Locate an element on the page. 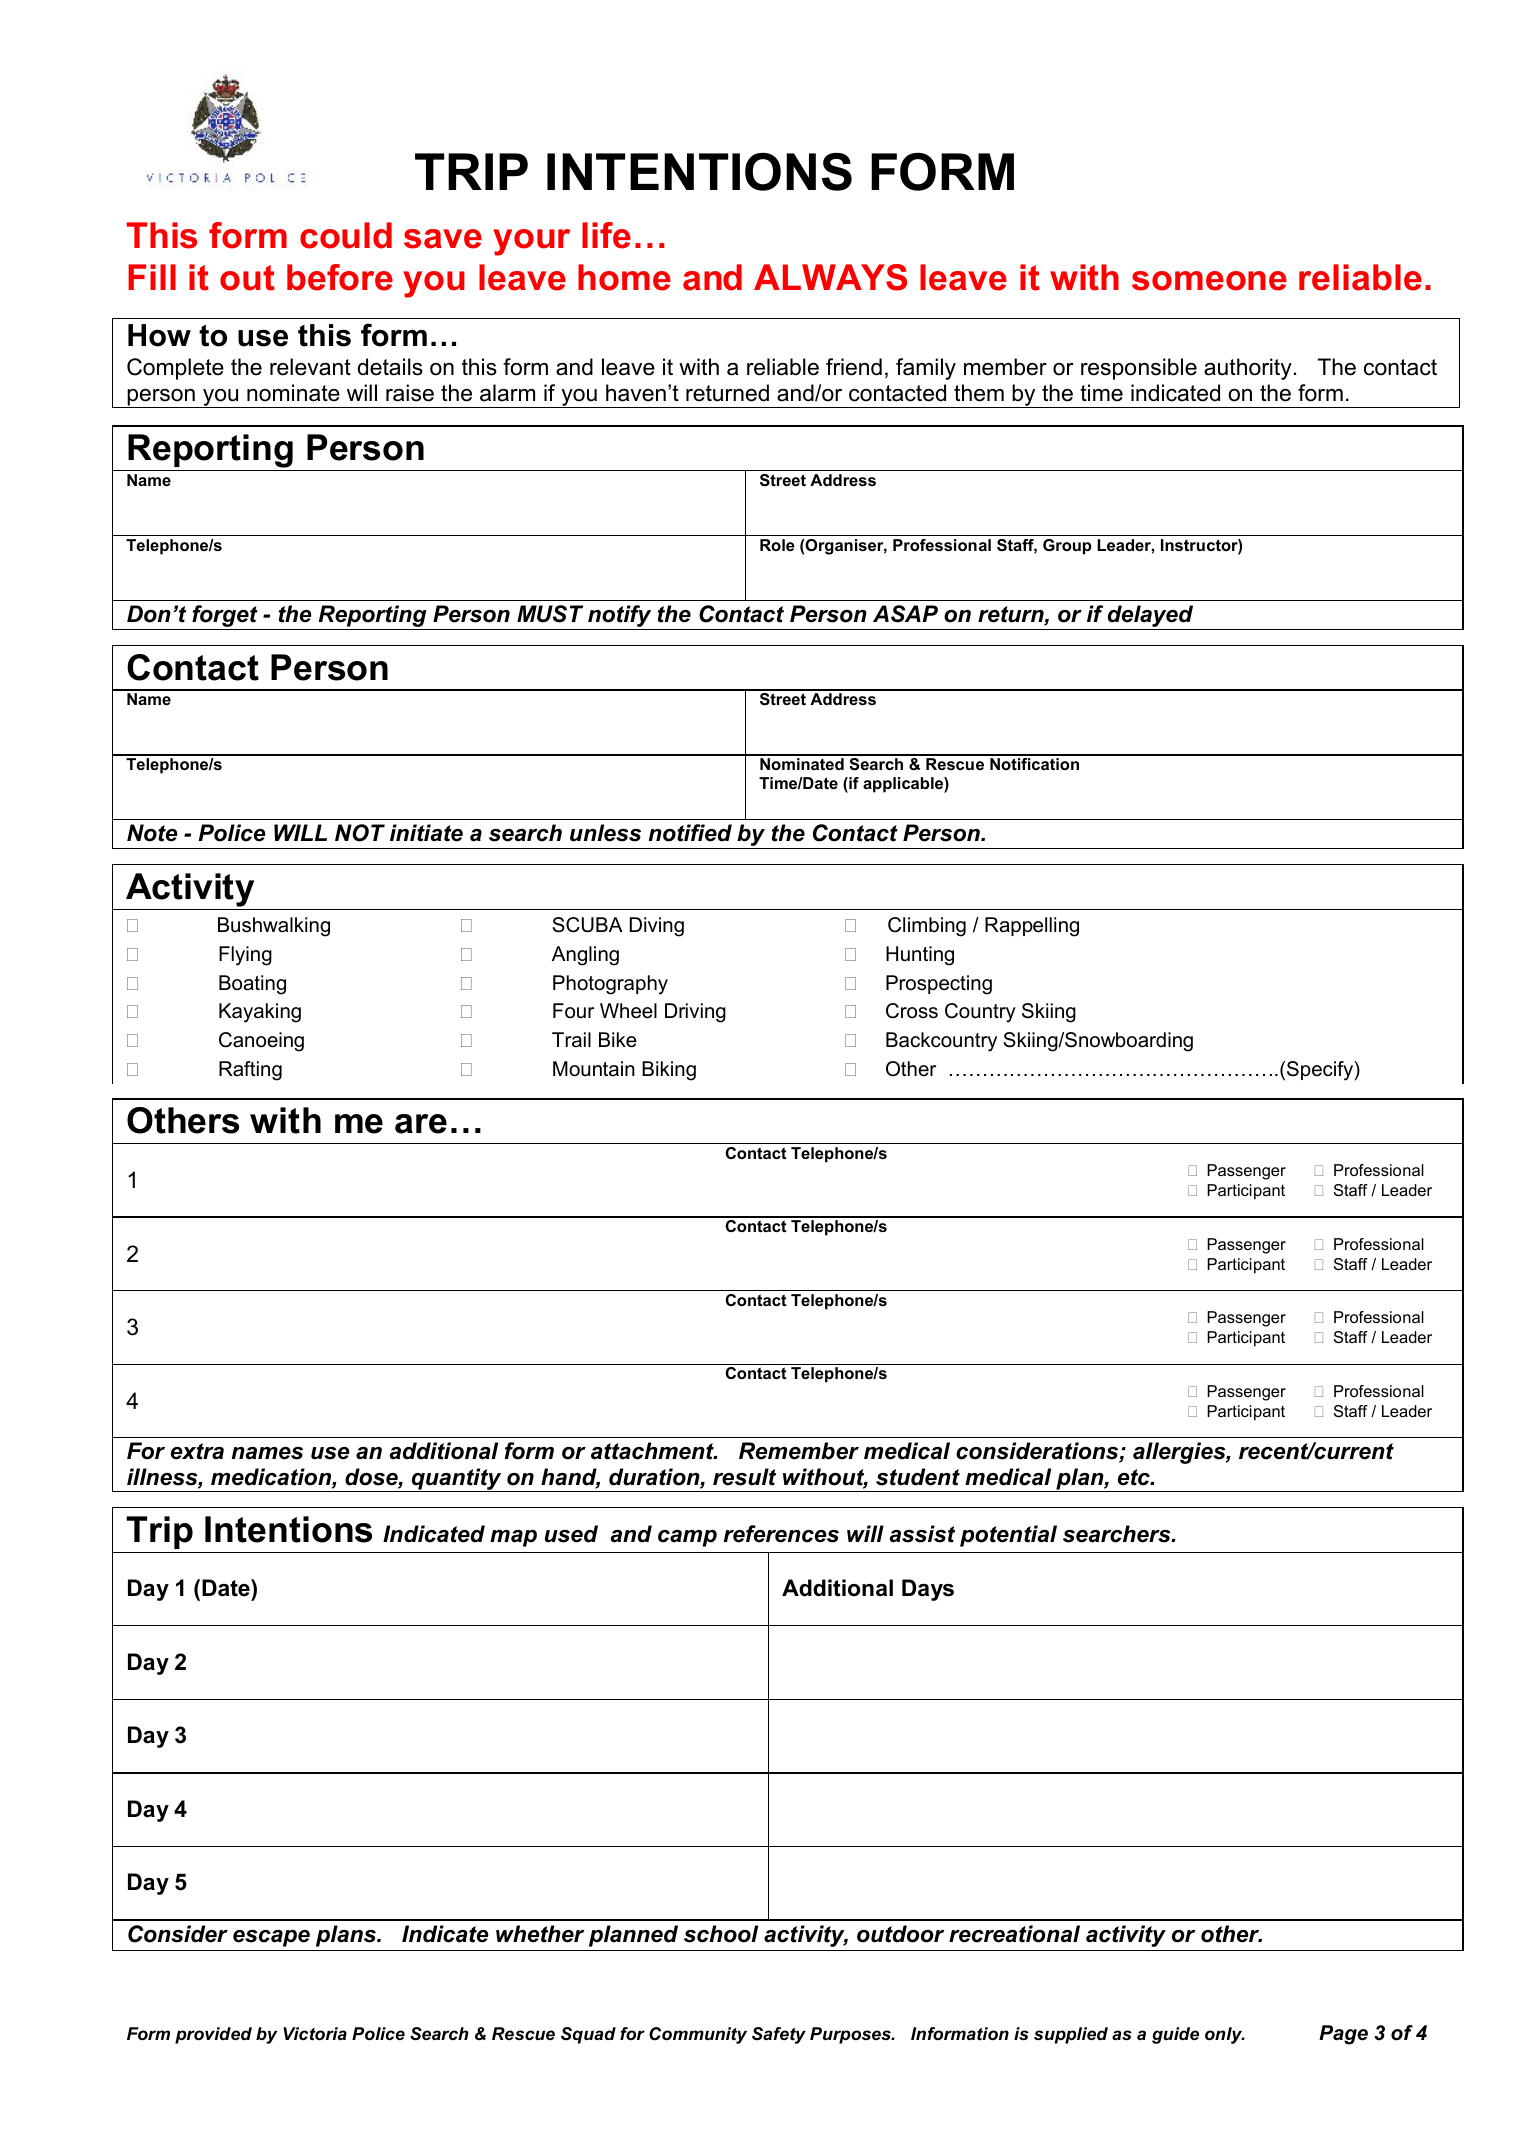 The width and height of the image is (1517, 2146). school is located at coordinates (721, 1934).
